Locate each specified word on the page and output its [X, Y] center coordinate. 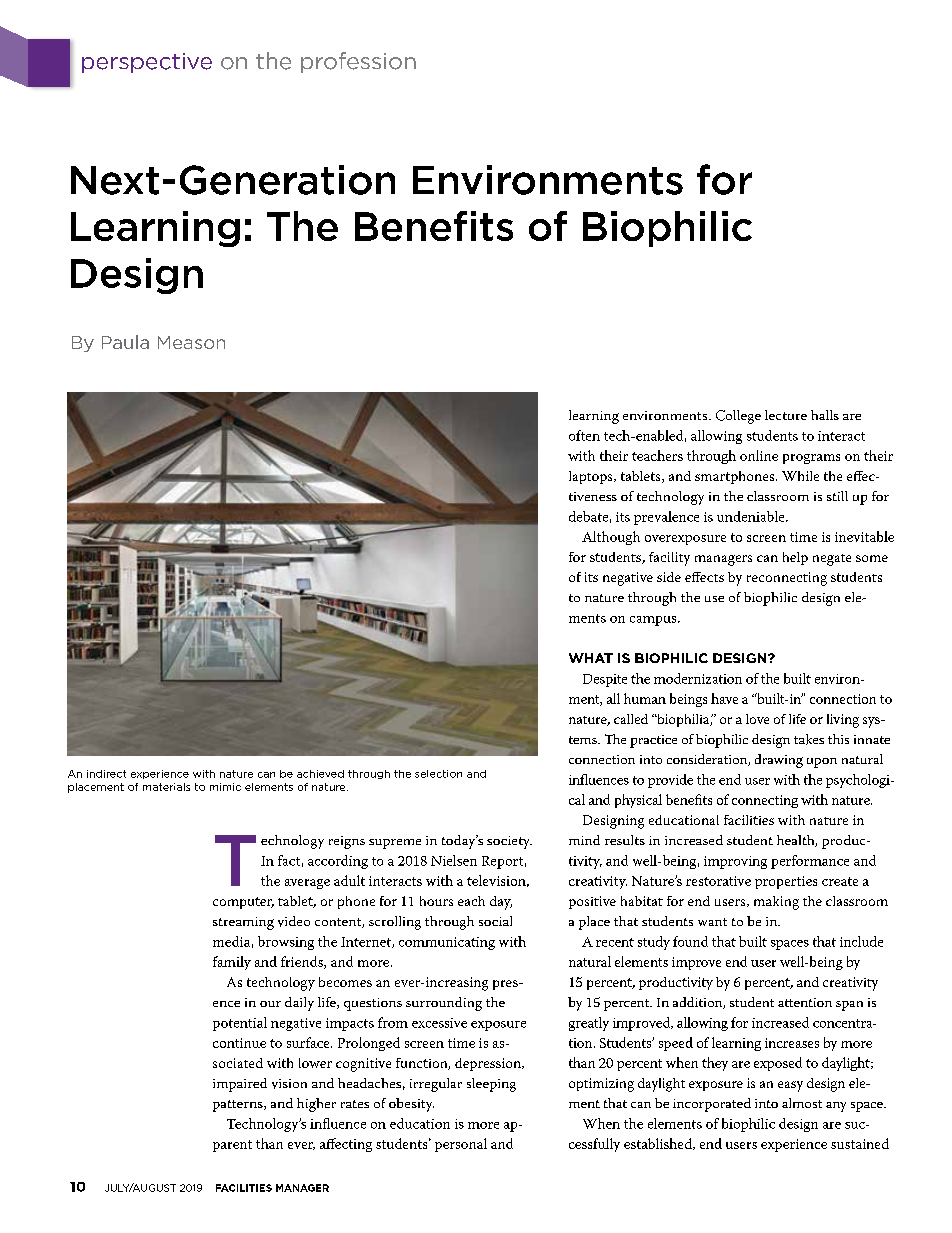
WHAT [591, 658]
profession [358, 62]
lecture [786, 415]
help [795, 558]
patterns [239, 1106]
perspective [147, 63]
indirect [106, 774]
